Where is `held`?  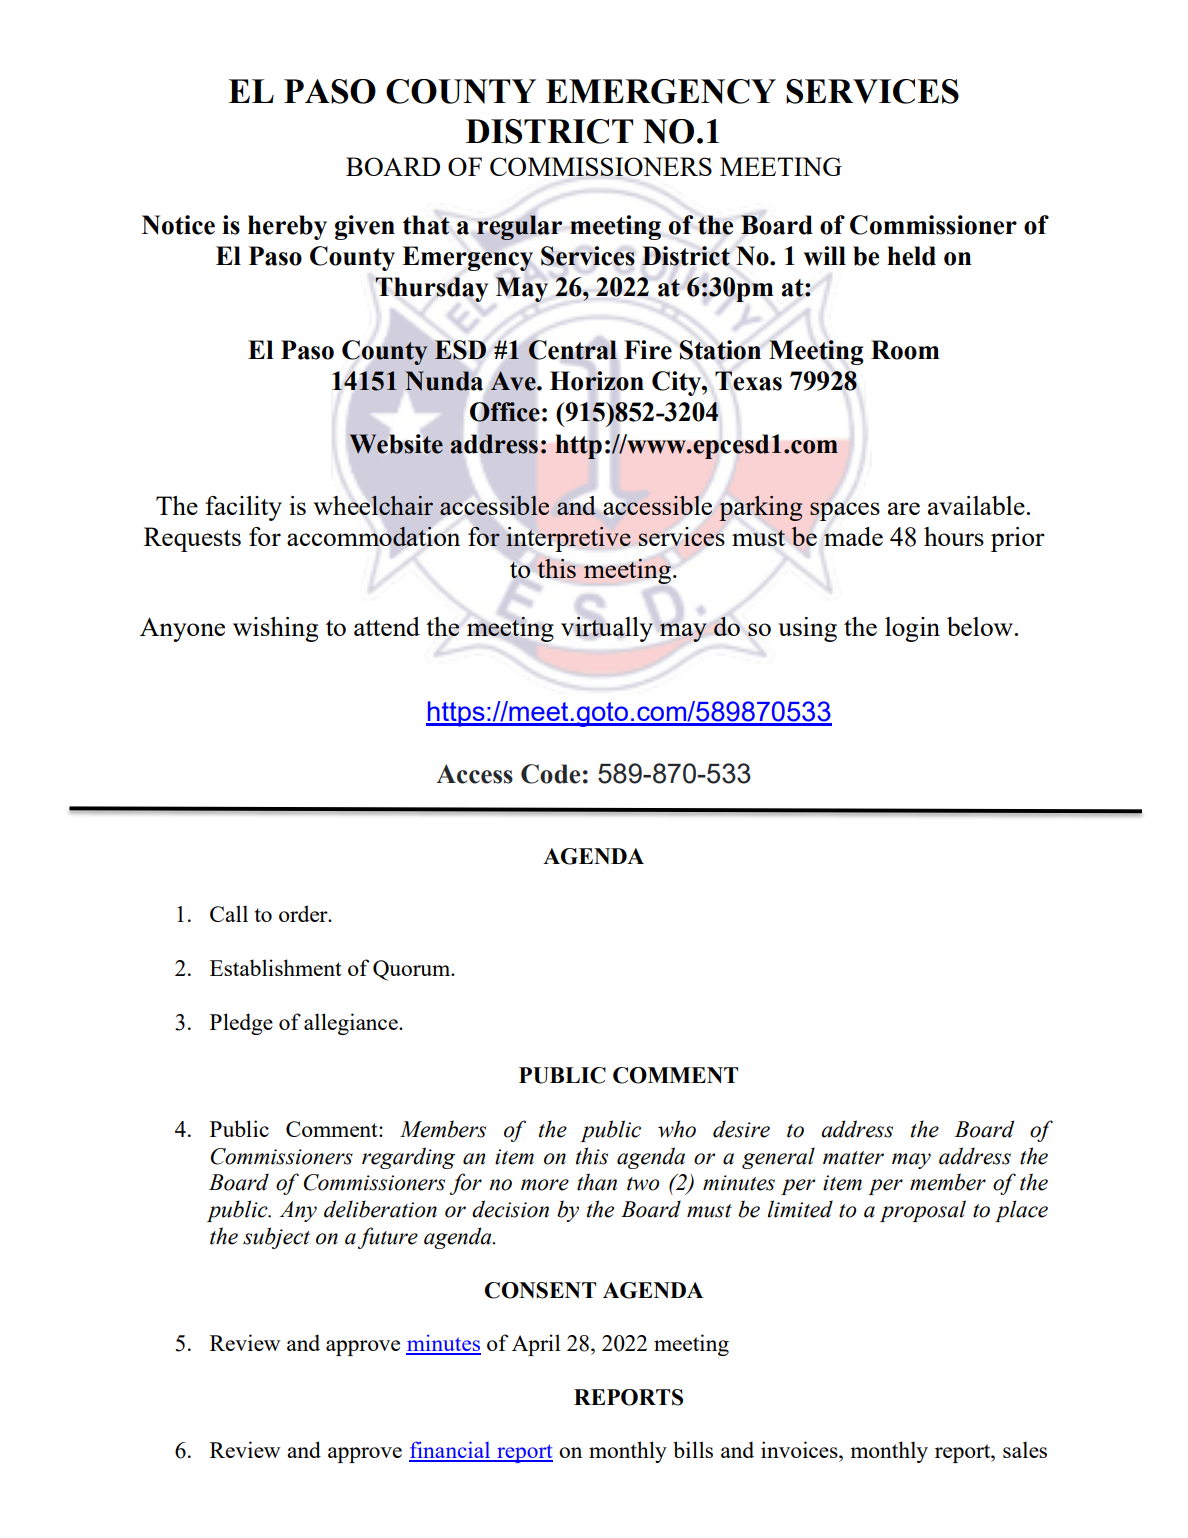 held is located at coordinates (911, 256).
